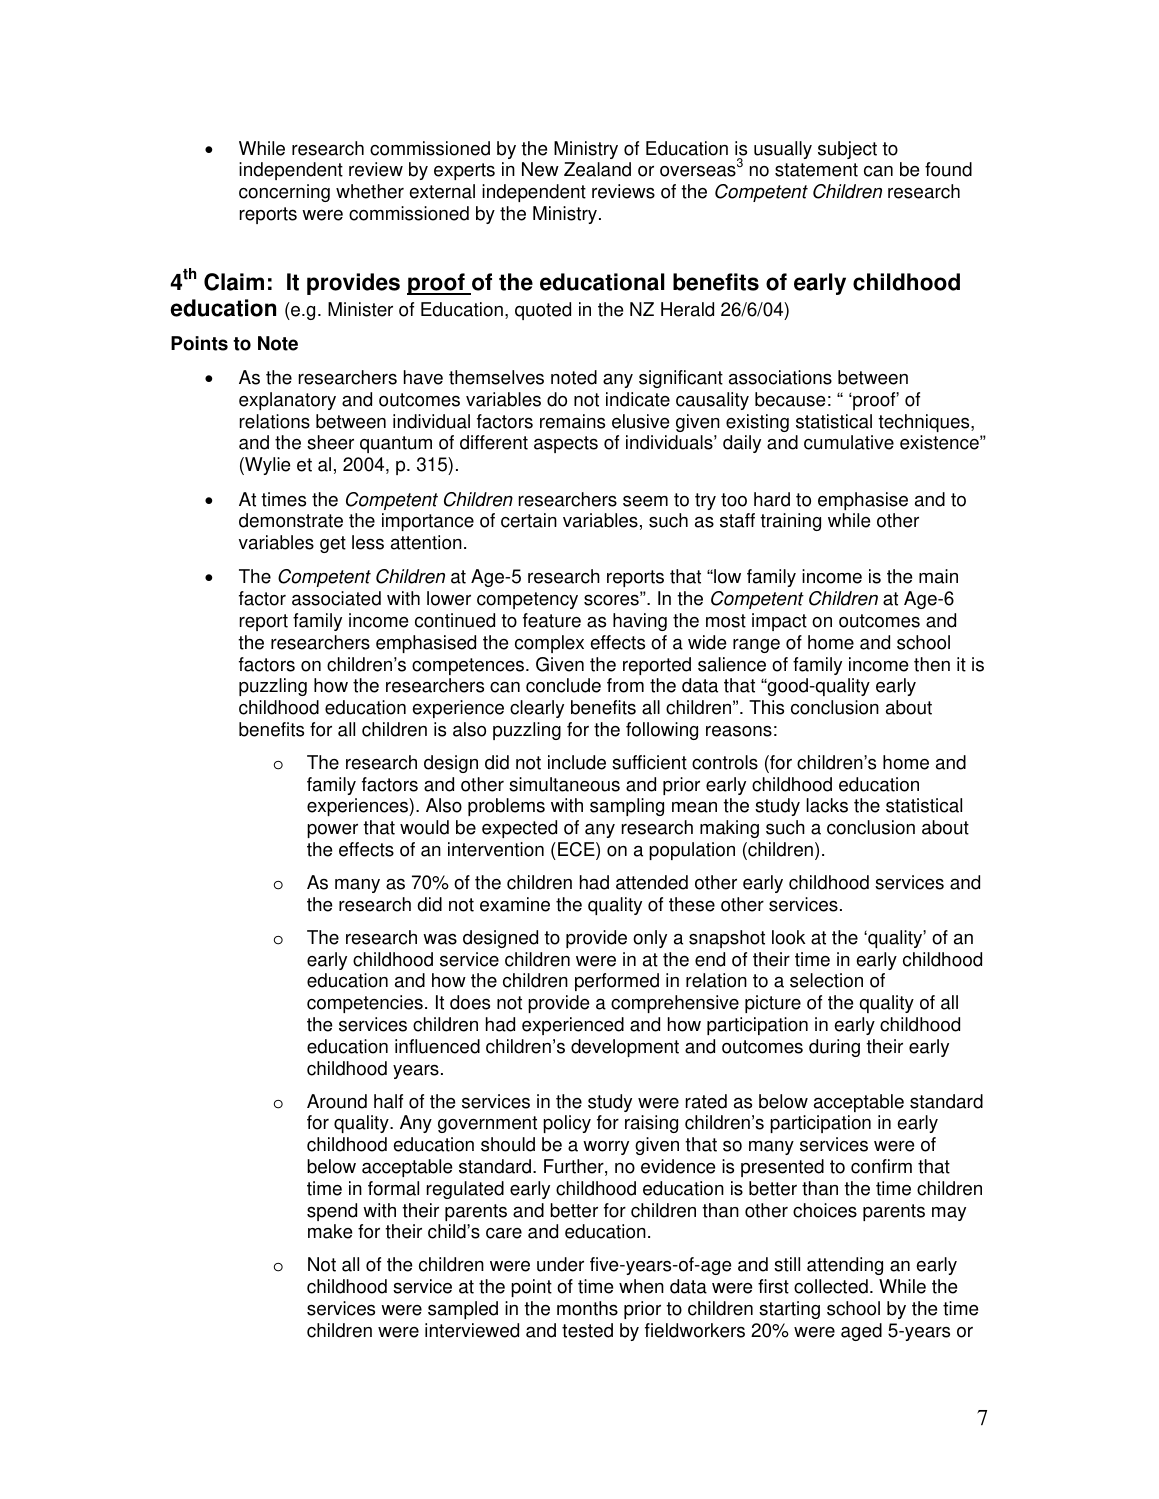 The height and width of the page is (1499, 1159). What do you see at coordinates (847, 150) in the page?
I see `subject` at bounding box center [847, 150].
